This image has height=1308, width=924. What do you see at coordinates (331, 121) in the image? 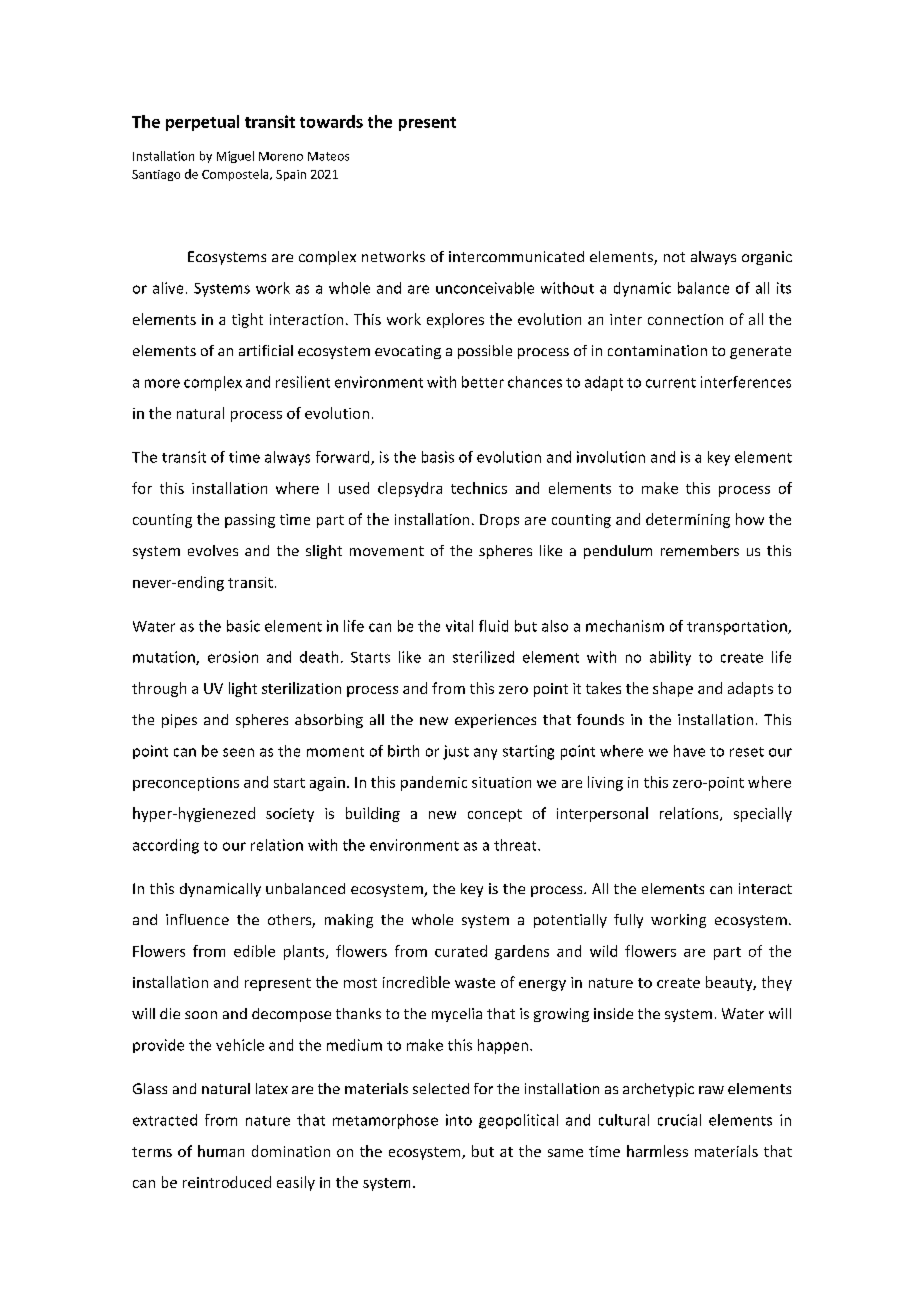
I see `towards` at bounding box center [331, 121].
